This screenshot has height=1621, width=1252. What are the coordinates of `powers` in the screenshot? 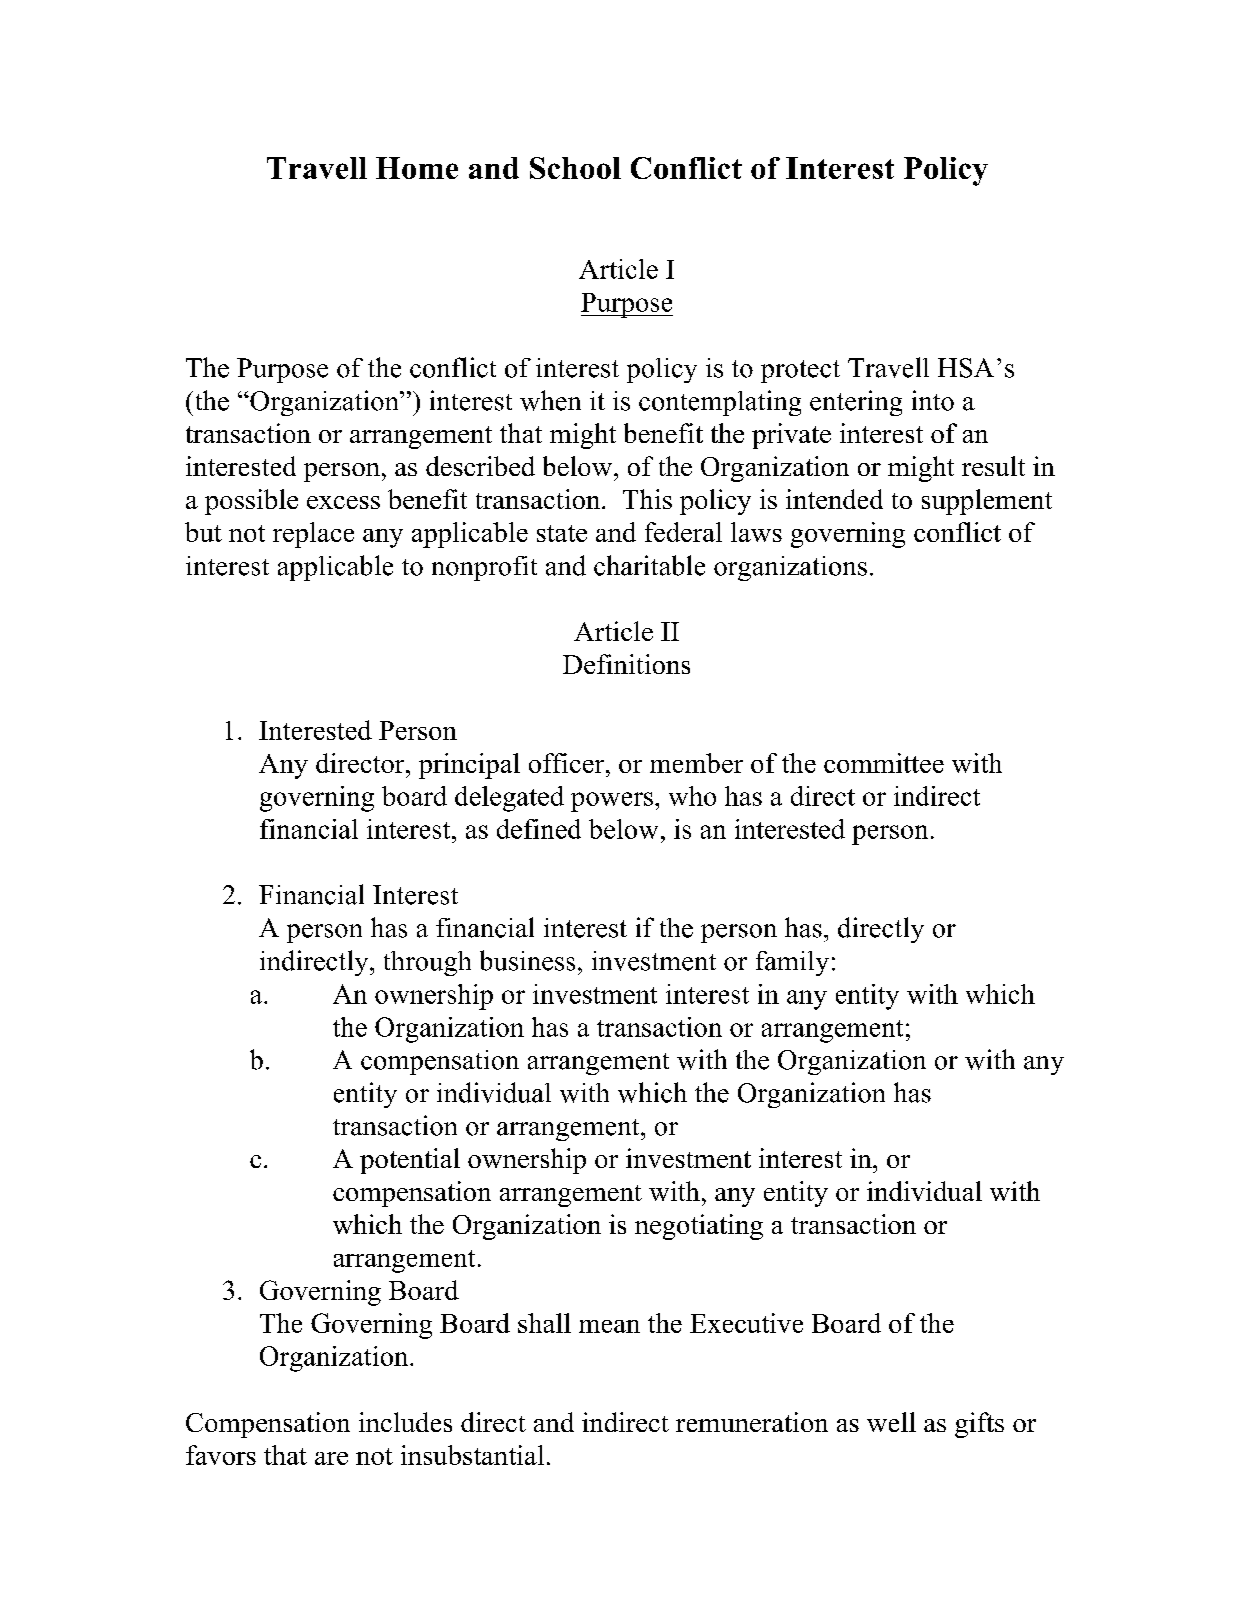 It's located at (612, 802).
